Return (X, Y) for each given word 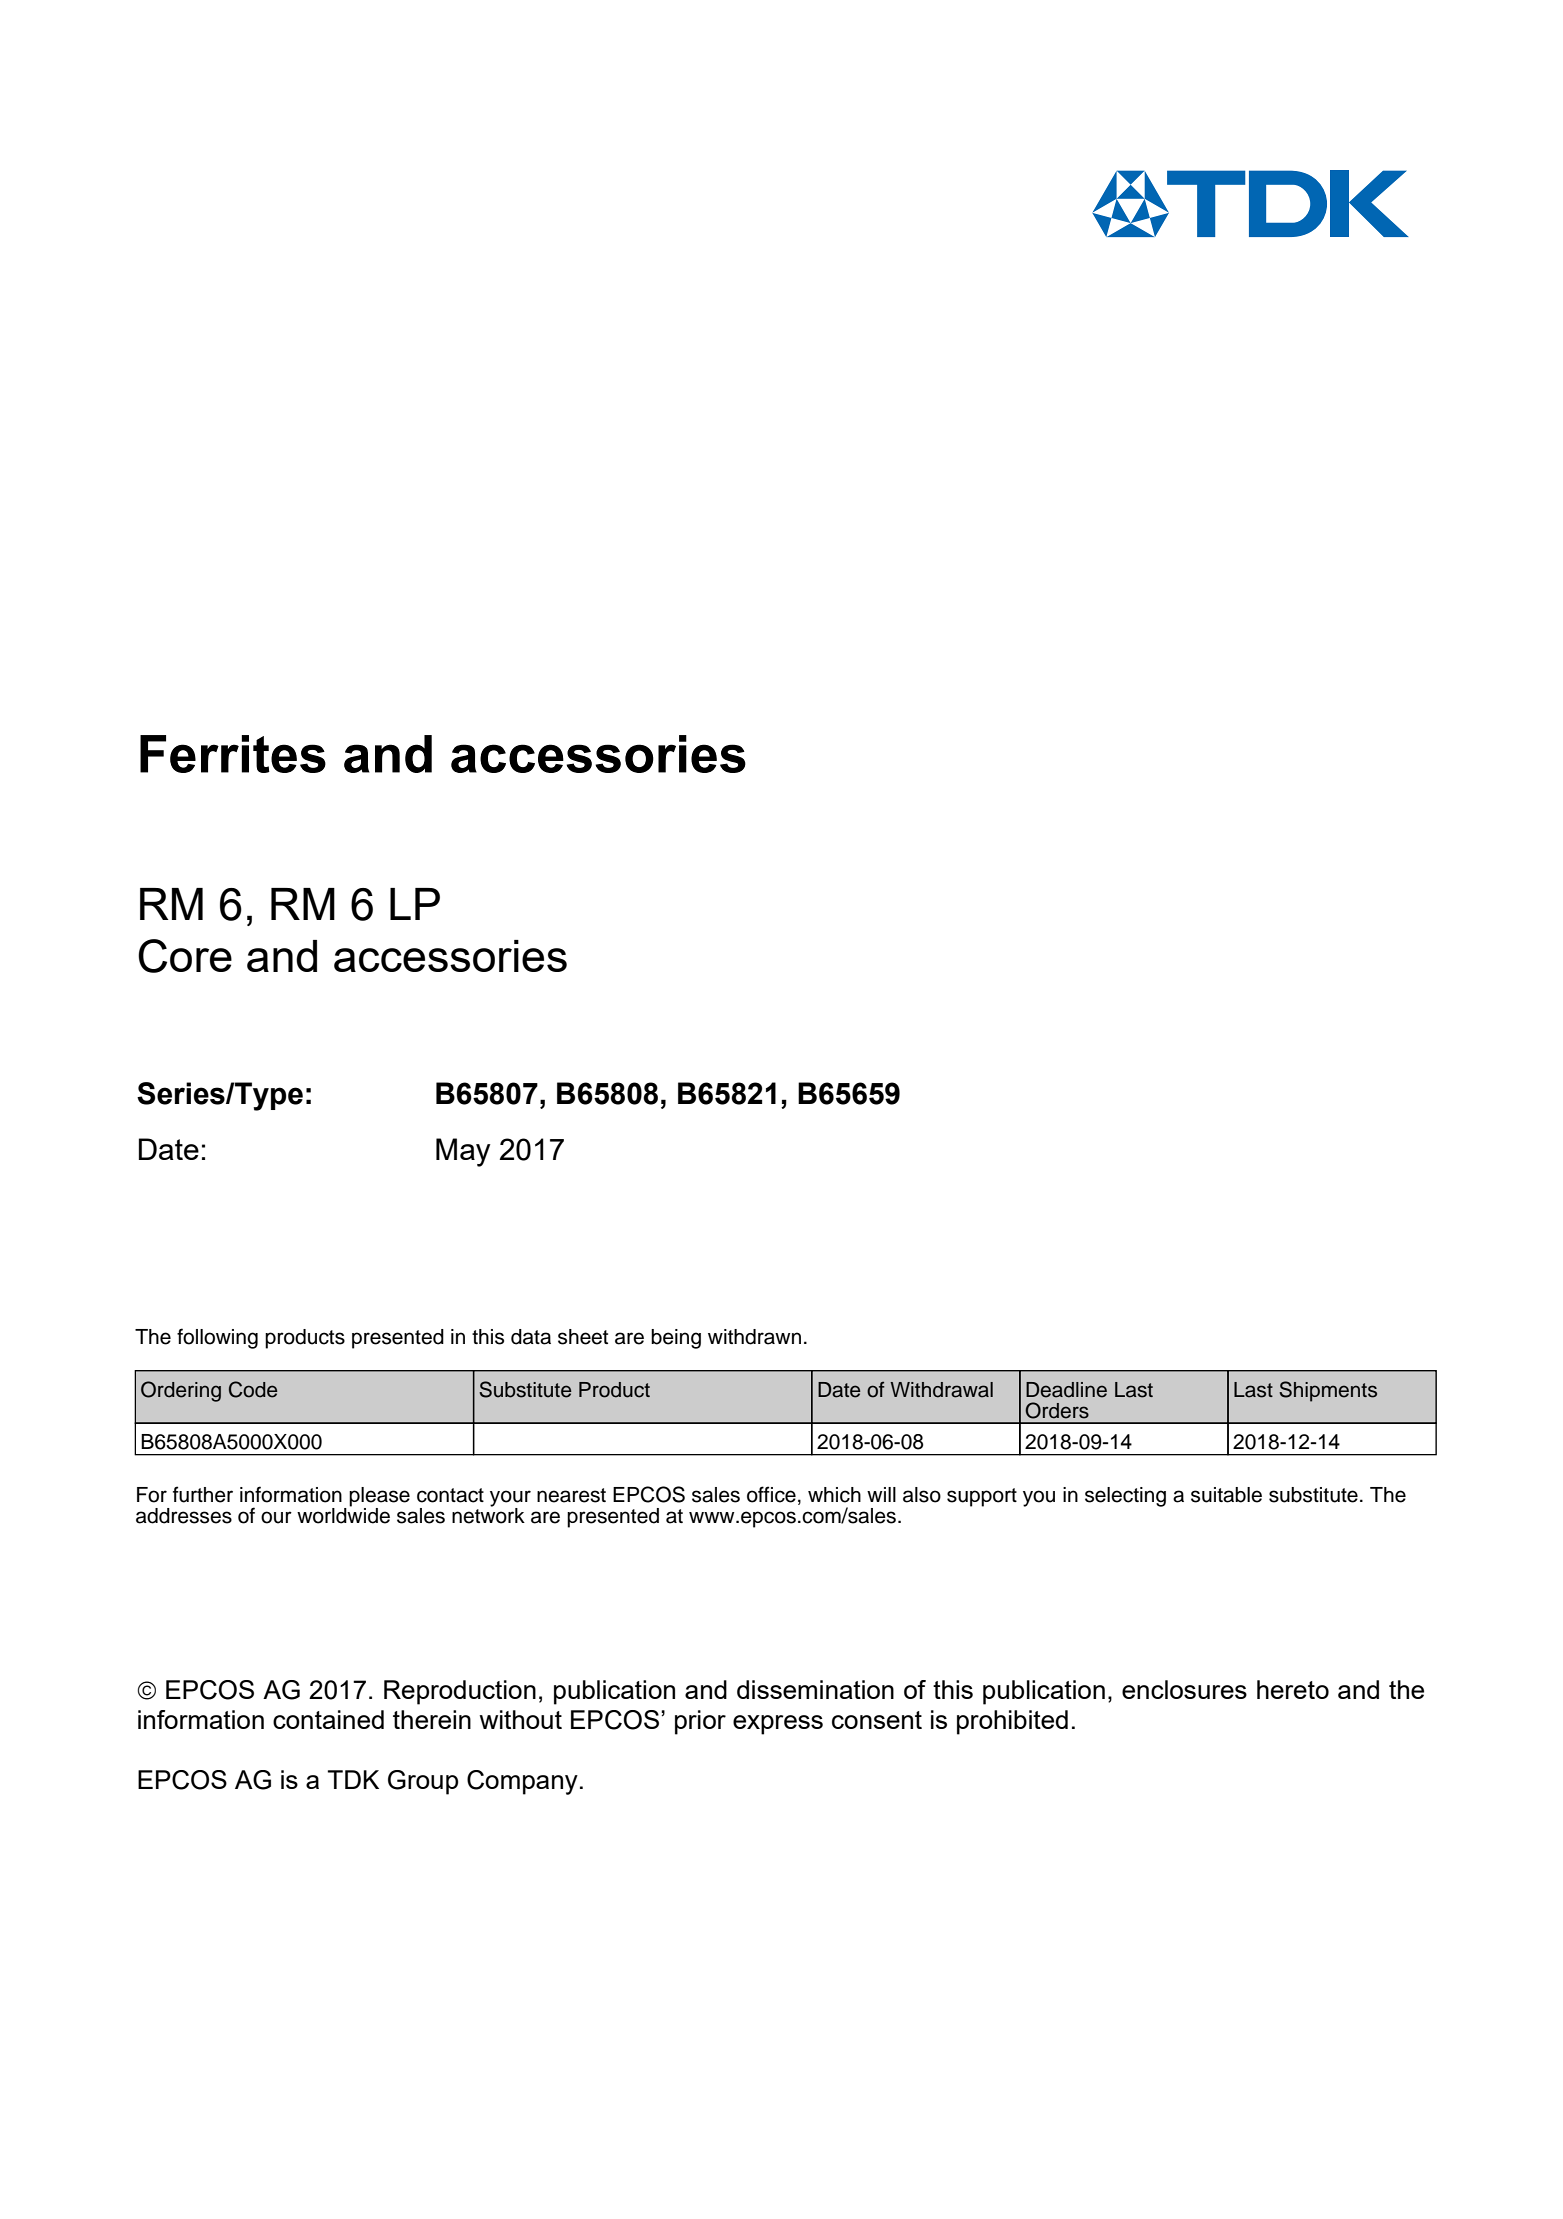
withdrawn (754, 1337)
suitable (1226, 1495)
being (676, 1339)
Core (185, 956)
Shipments (1328, 1391)
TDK (353, 1779)
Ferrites (233, 754)
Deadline (1066, 1390)
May (463, 1152)
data (531, 1337)
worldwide (343, 1514)
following (217, 1338)
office (771, 1494)
